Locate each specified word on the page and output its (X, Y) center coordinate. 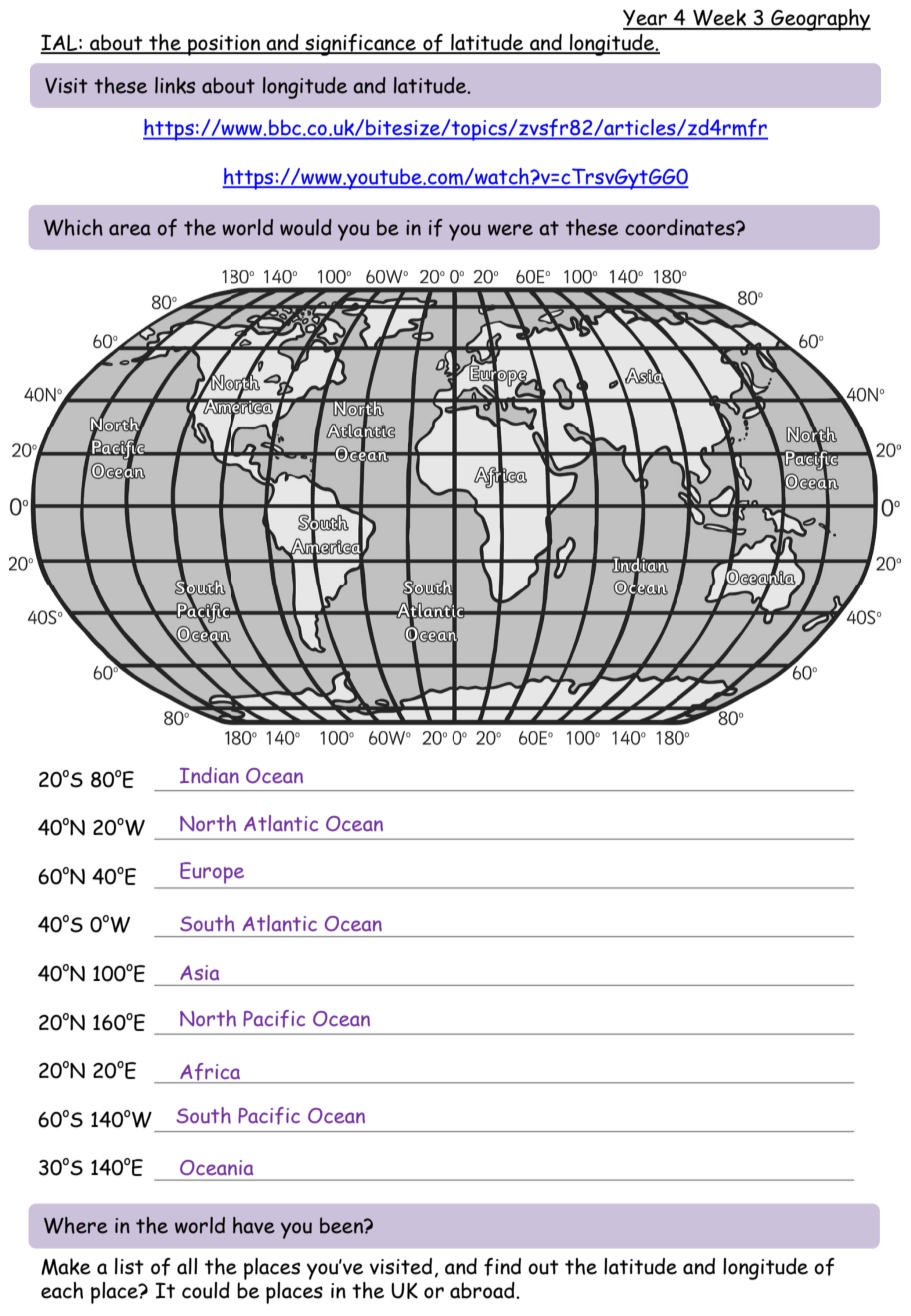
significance (360, 45)
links (175, 85)
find (502, 1267)
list (129, 1266)
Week (719, 19)
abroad (483, 1290)
